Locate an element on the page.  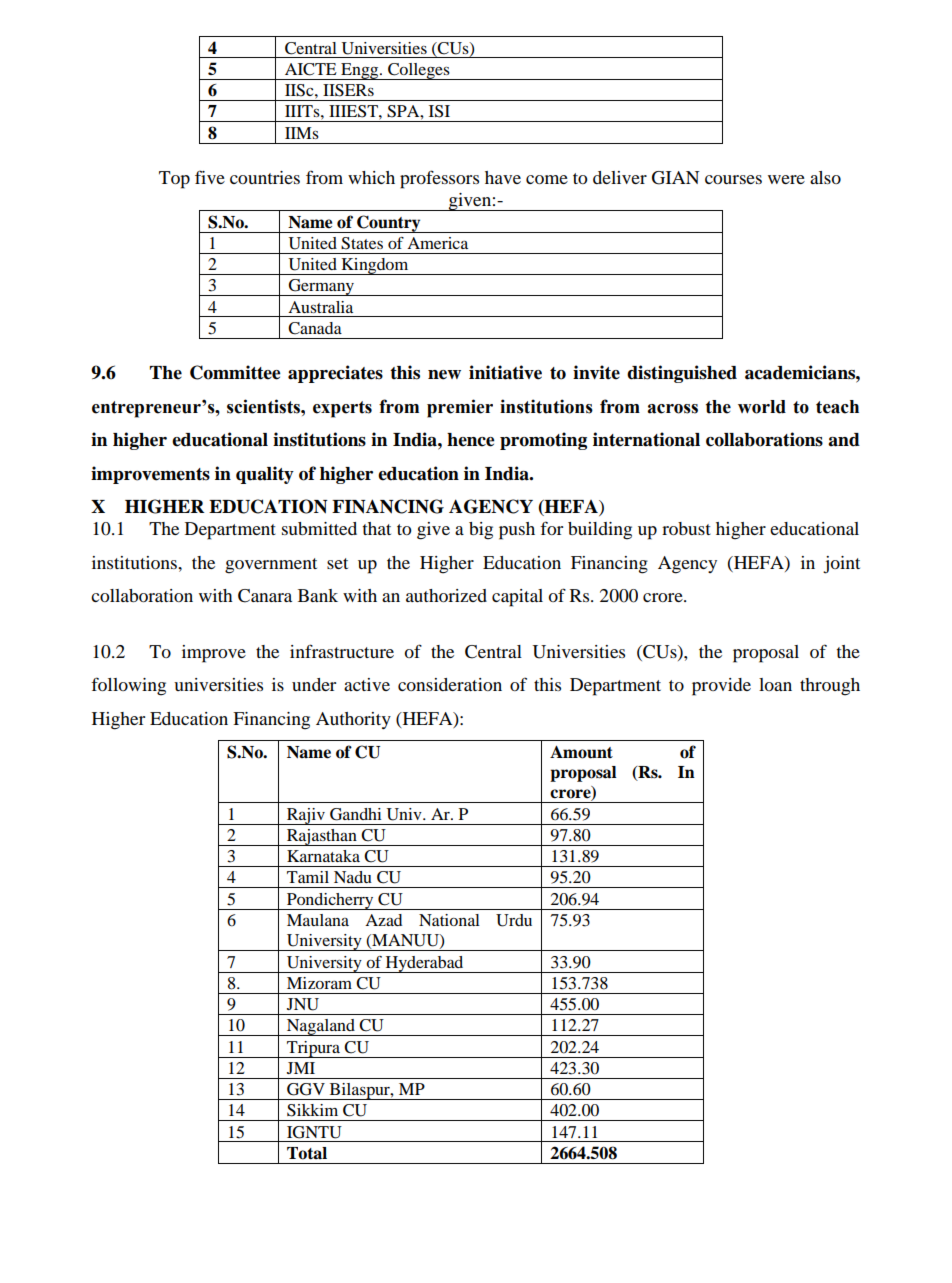
Urdu is located at coordinates (514, 920).
